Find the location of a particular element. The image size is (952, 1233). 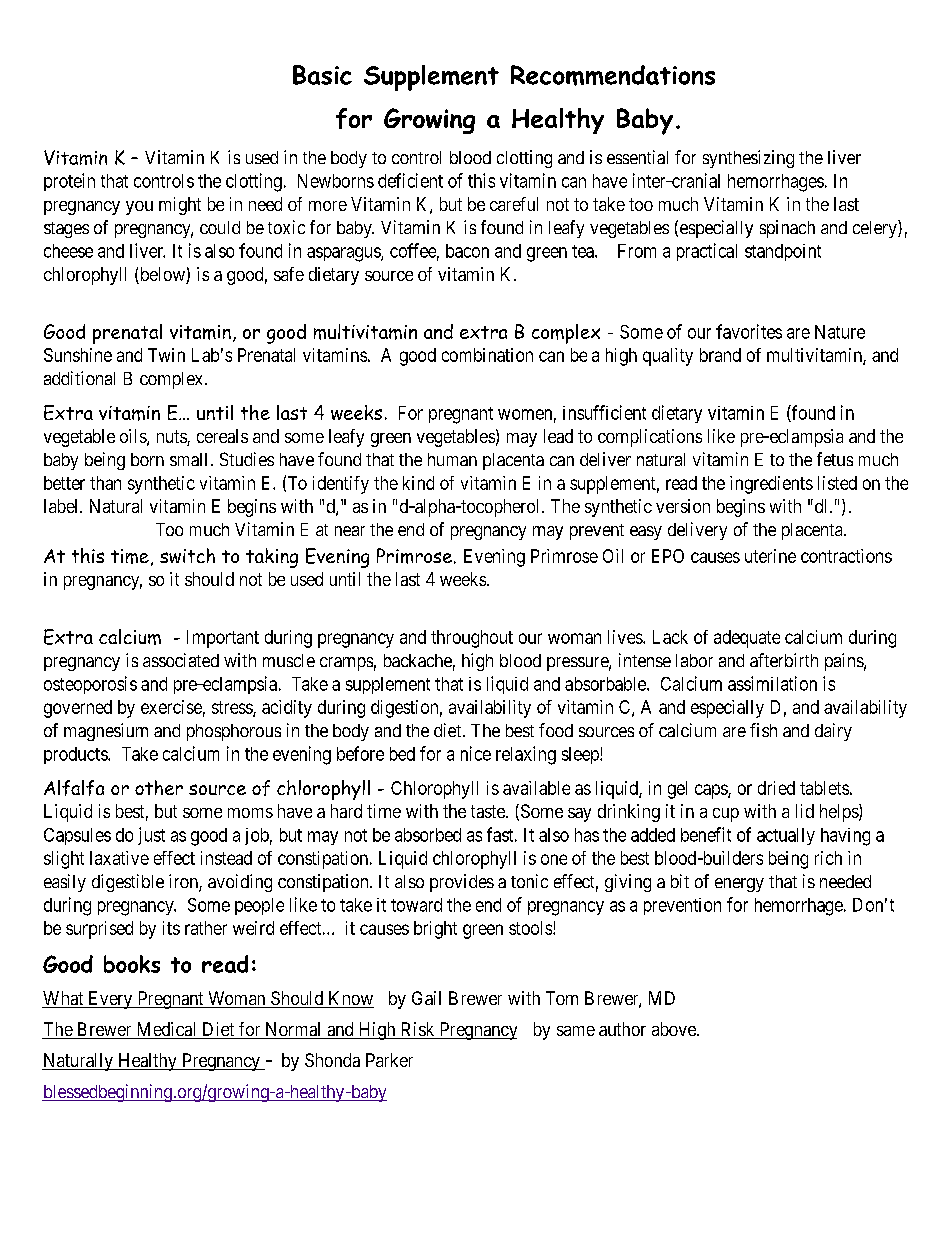

Risk is located at coordinates (417, 1030).
